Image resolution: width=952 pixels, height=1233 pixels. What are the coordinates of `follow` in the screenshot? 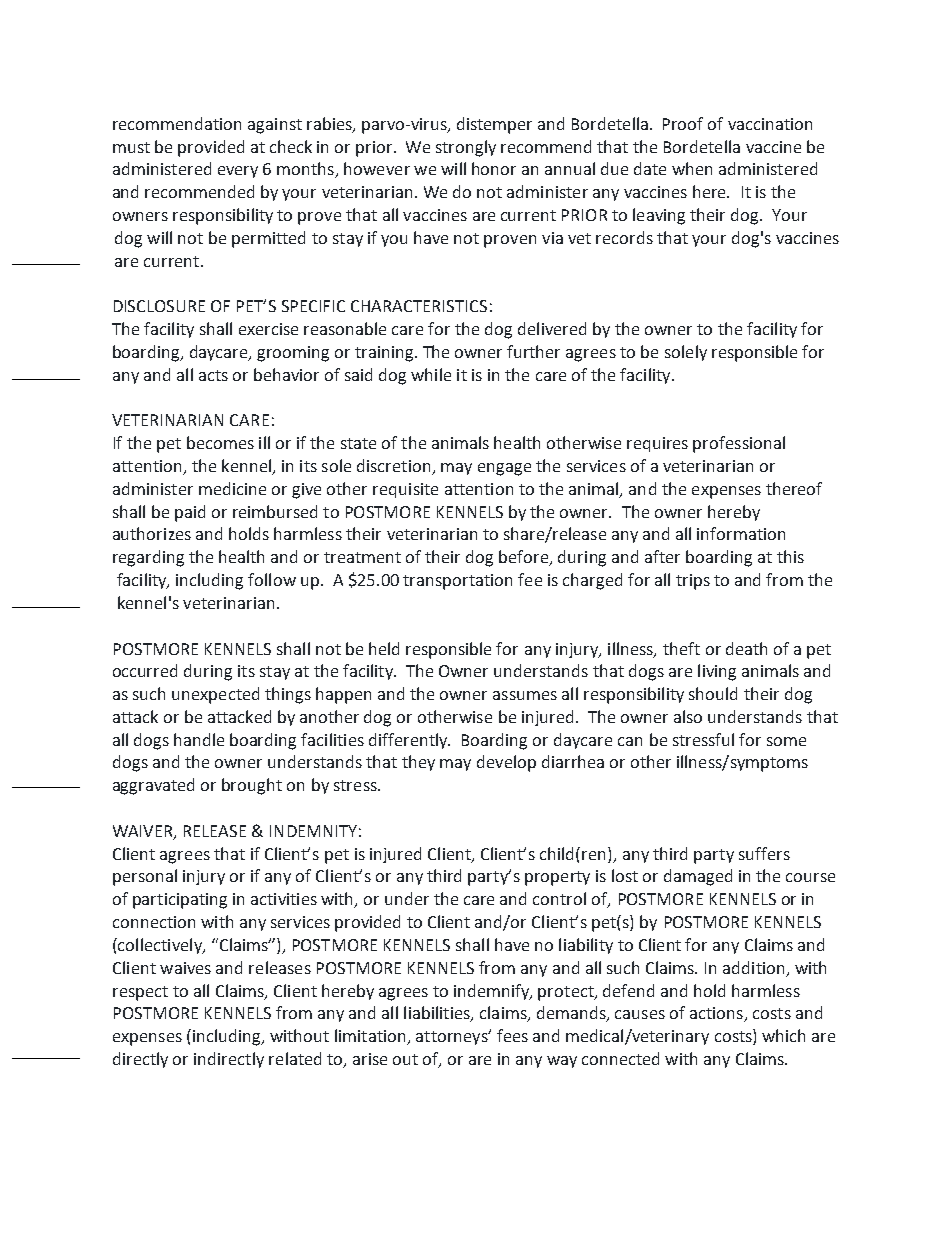 It's located at (272, 579).
